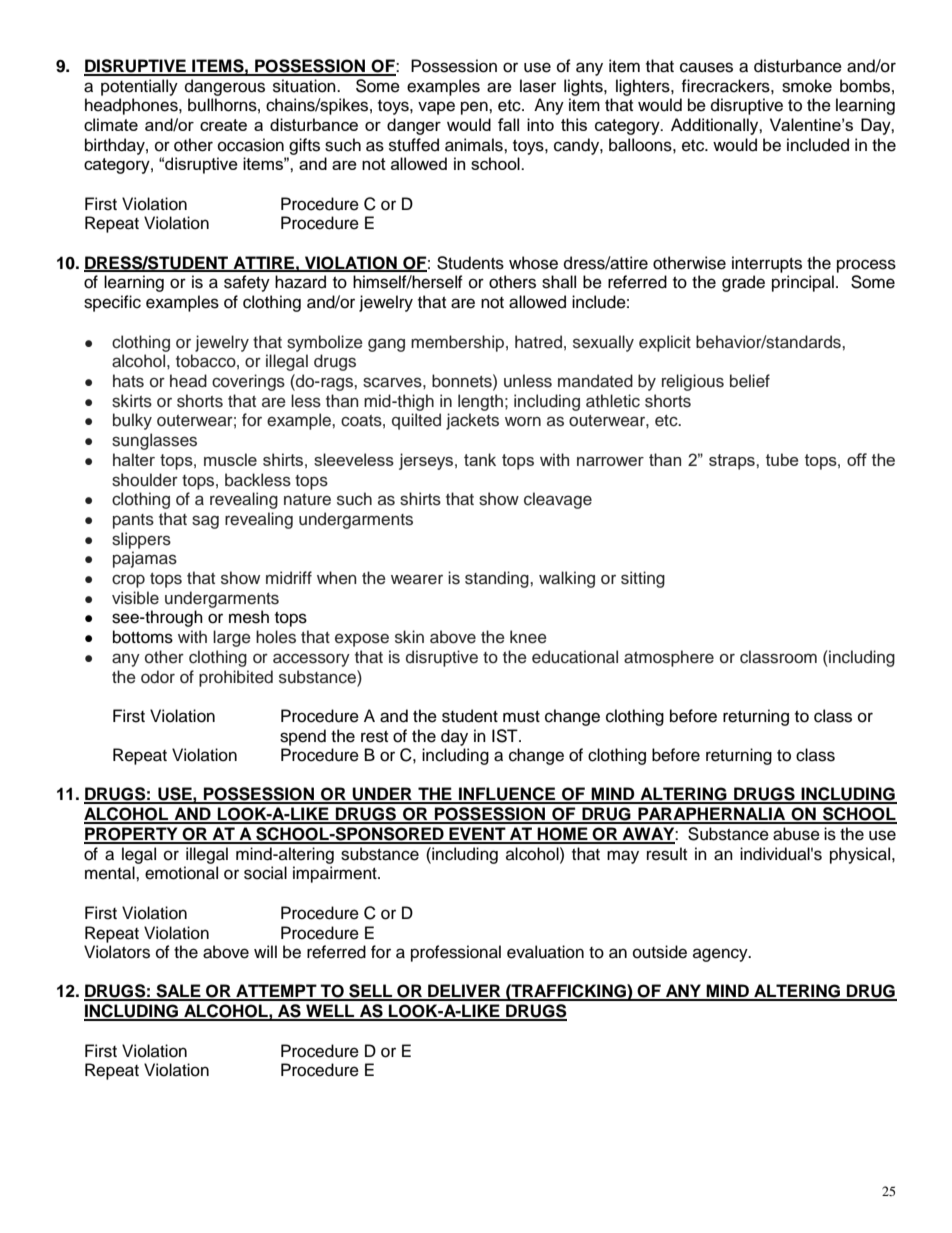  I want to click on belief, so click(750, 381).
